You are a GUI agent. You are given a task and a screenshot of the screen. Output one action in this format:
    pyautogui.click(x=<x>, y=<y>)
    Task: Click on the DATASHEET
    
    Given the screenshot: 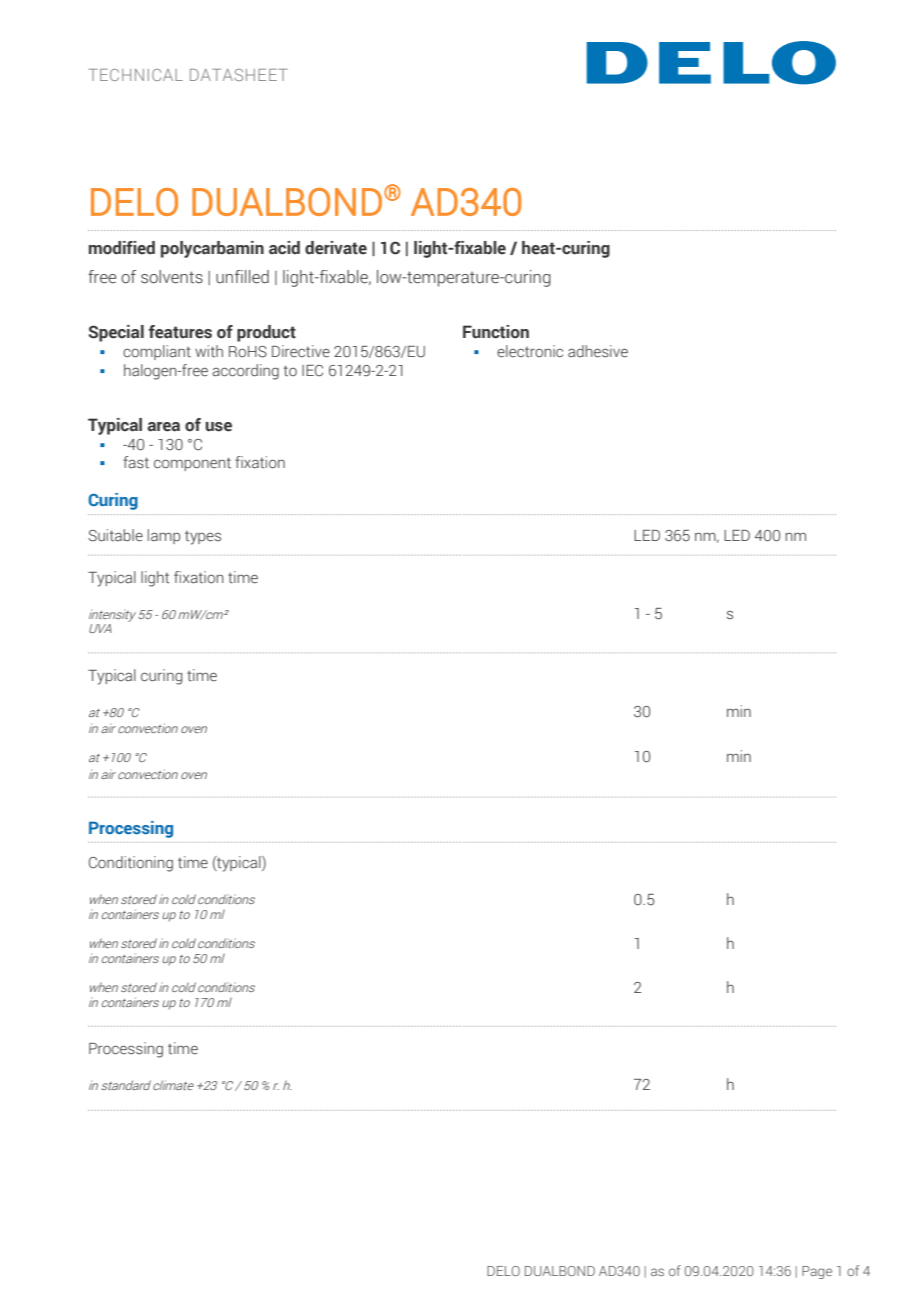 What is the action you would take?
    pyautogui.click(x=239, y=75)
